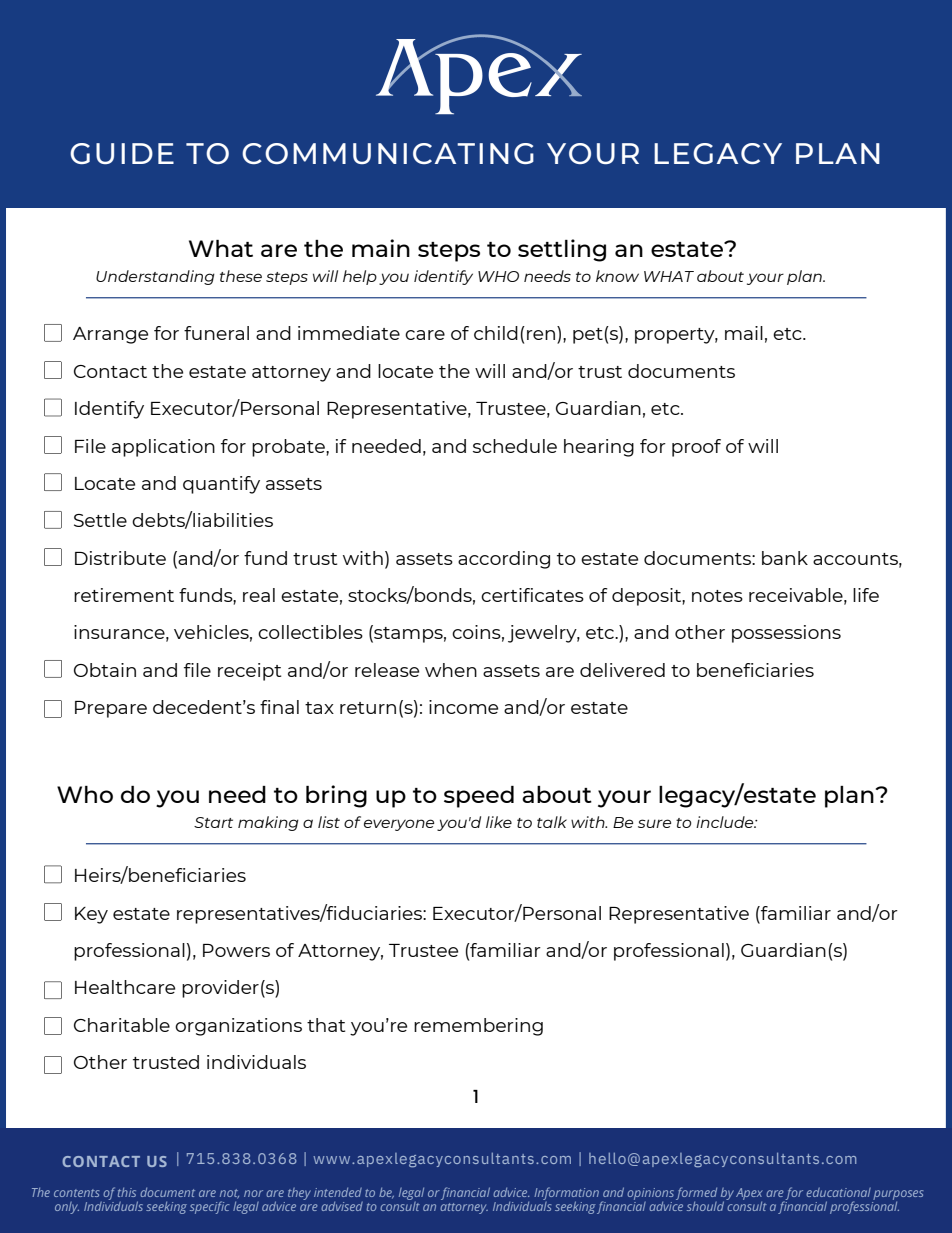 This screenshot has width=952, height=1233. What do you see at coordinates (127, 1192) in the screenshot?
I see `this` at bounding box center [127, 1192].
